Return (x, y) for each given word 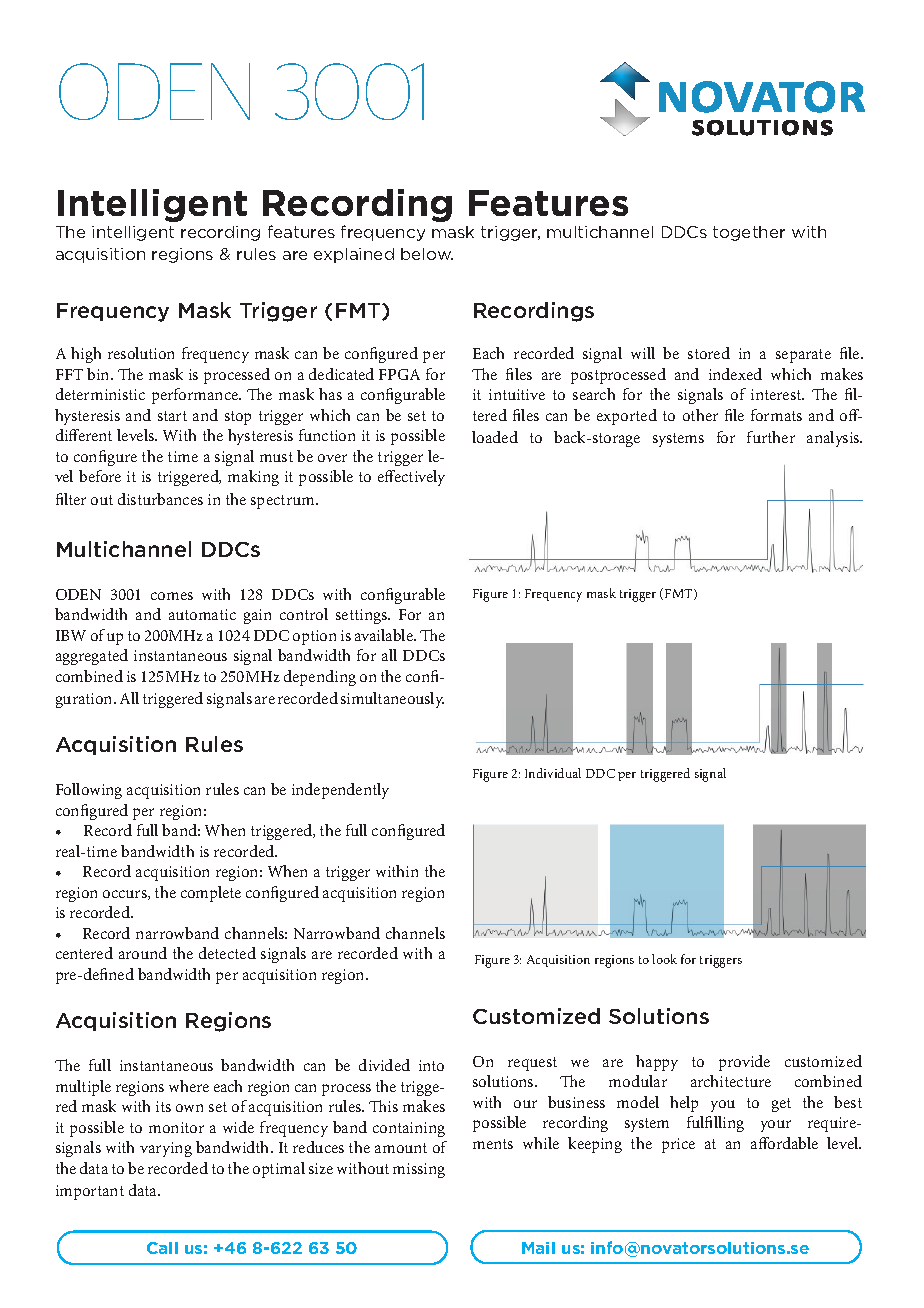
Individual (553, 773)
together (749, 233)
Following (89, 791)
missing (419, 1170)
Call (162, 1248)
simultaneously (392, 700)
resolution (141, 353)
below (427, 254)
